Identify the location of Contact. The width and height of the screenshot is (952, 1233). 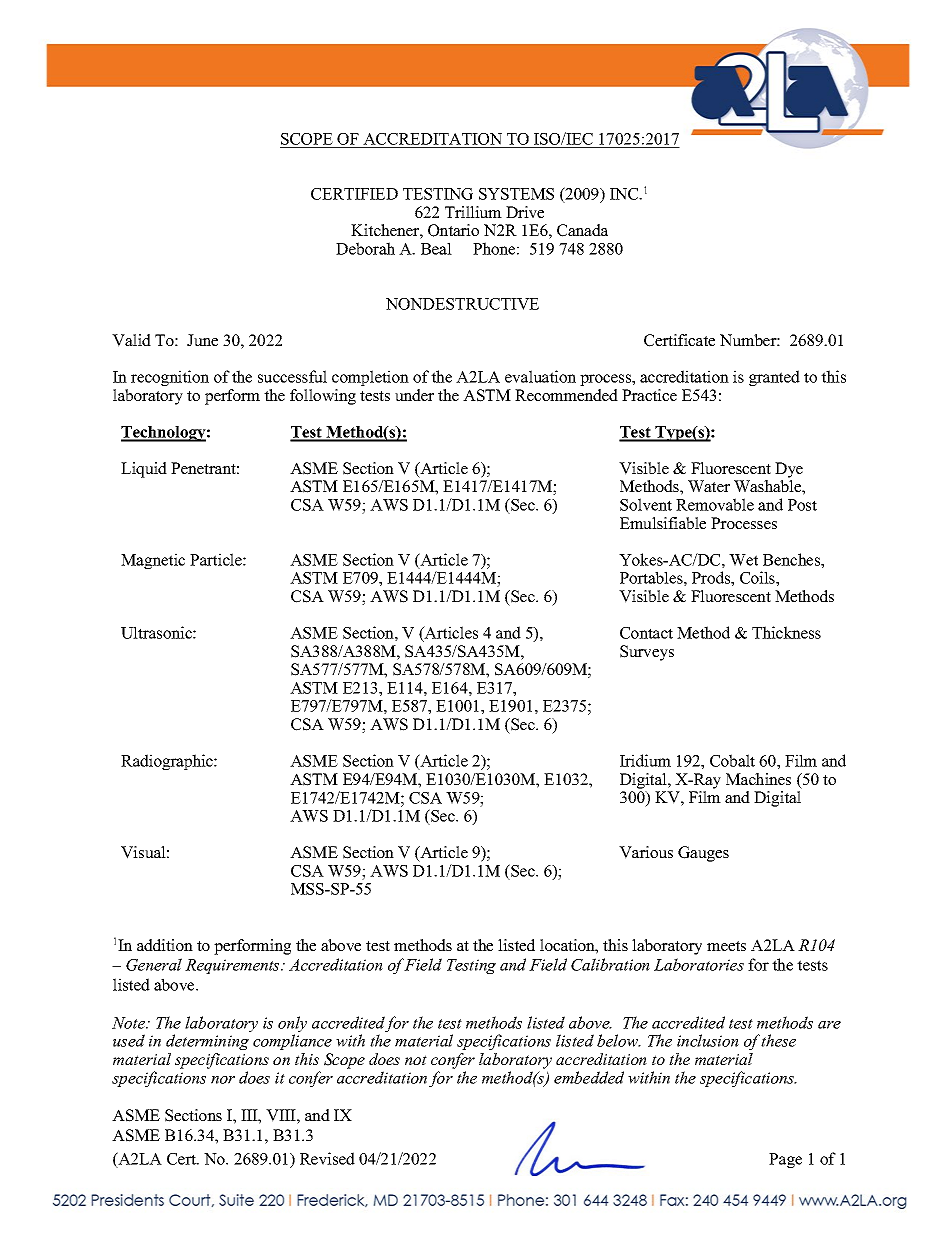
(646, 633).
